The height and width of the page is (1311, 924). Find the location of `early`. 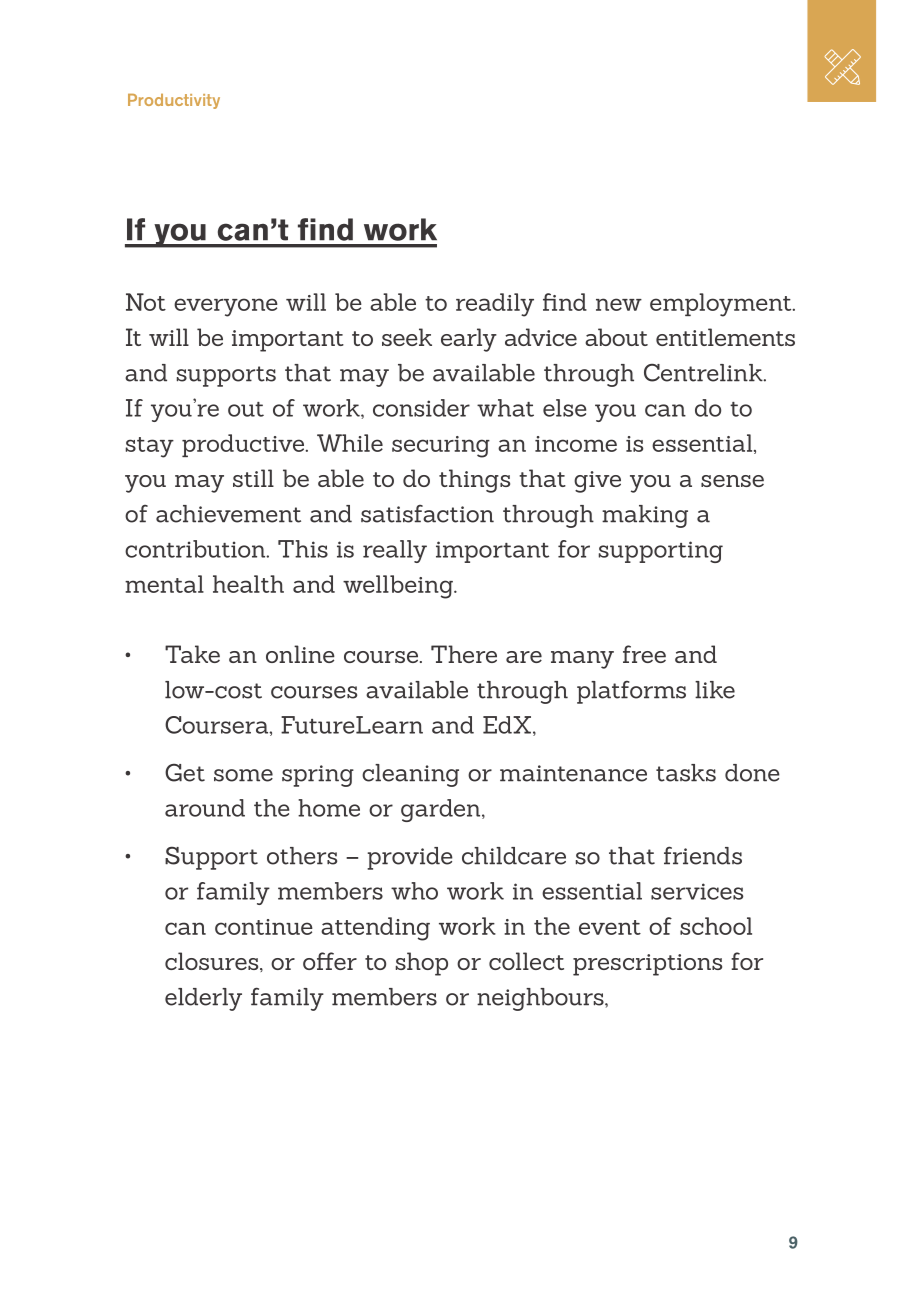

early is located at coordinates (469, 340).
